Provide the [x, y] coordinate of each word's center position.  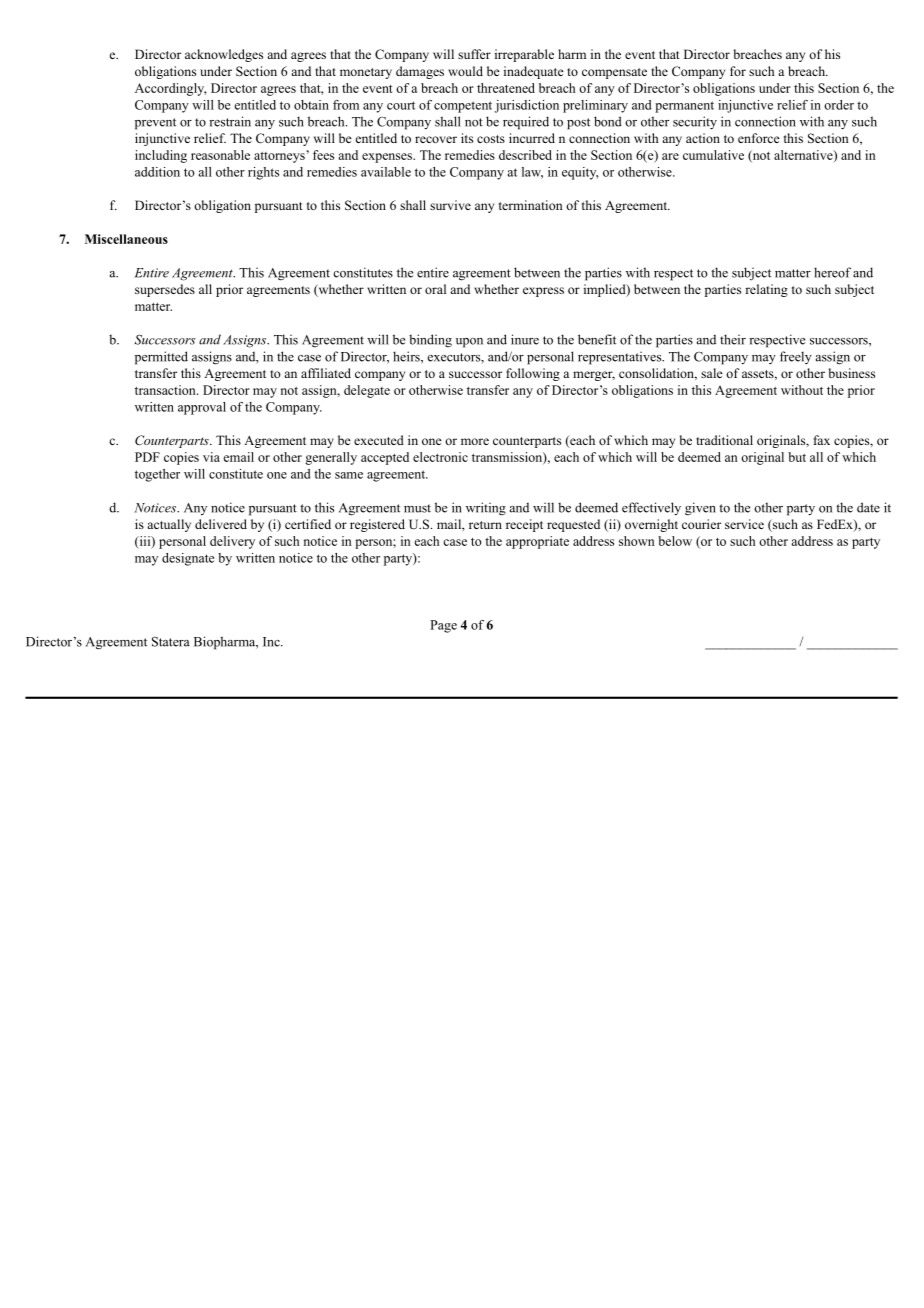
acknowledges [224, 55]
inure [525, 339]
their [733, 339]
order [839, 105]
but [797, 457]
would [465, 71]
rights [263, 173]
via [211, 457]
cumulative [713, 155]
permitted [161, 358]
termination [531, 205]
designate [188, 559]
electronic [440, 457]
